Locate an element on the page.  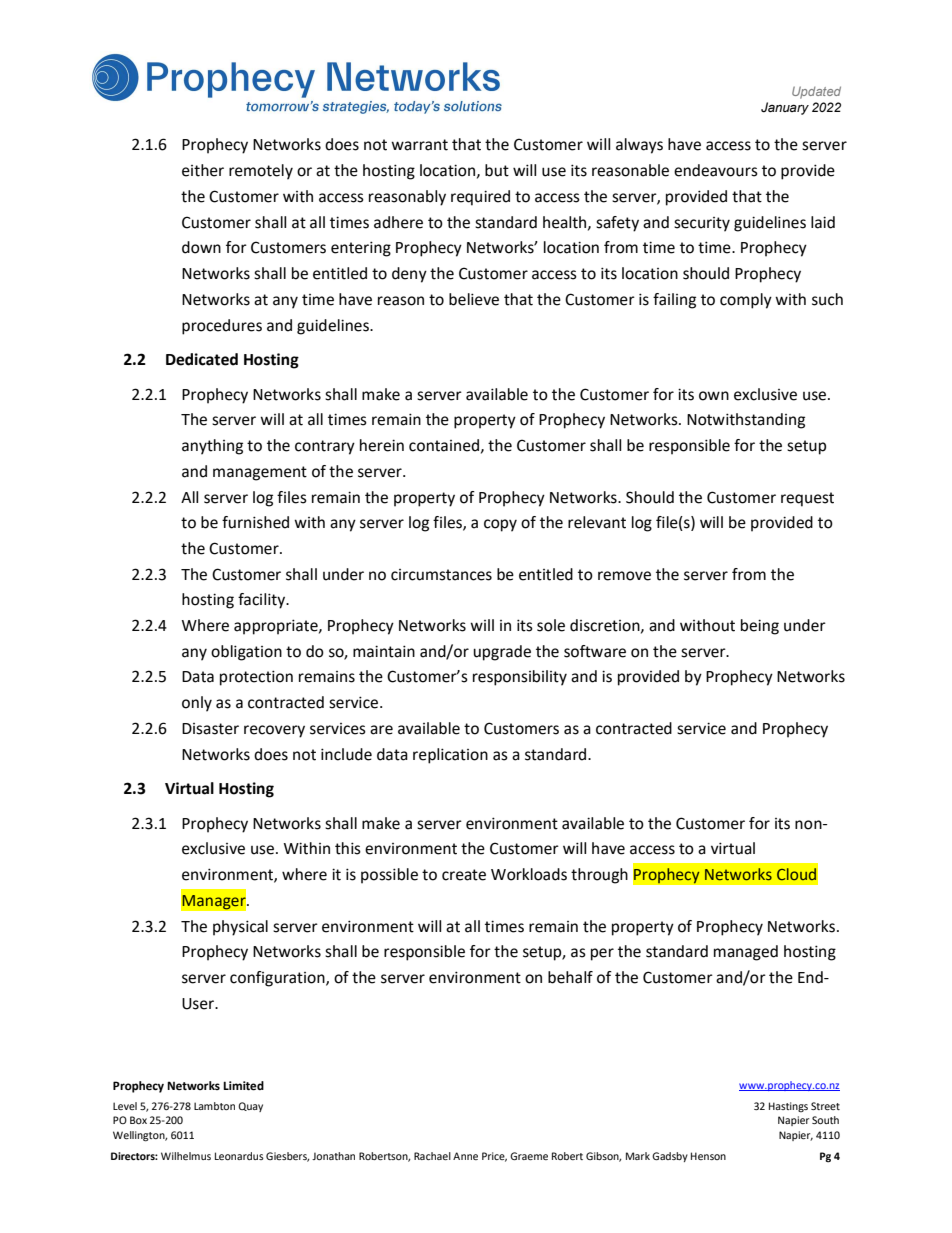
Hastings is located at coordinates (788, 1107).
